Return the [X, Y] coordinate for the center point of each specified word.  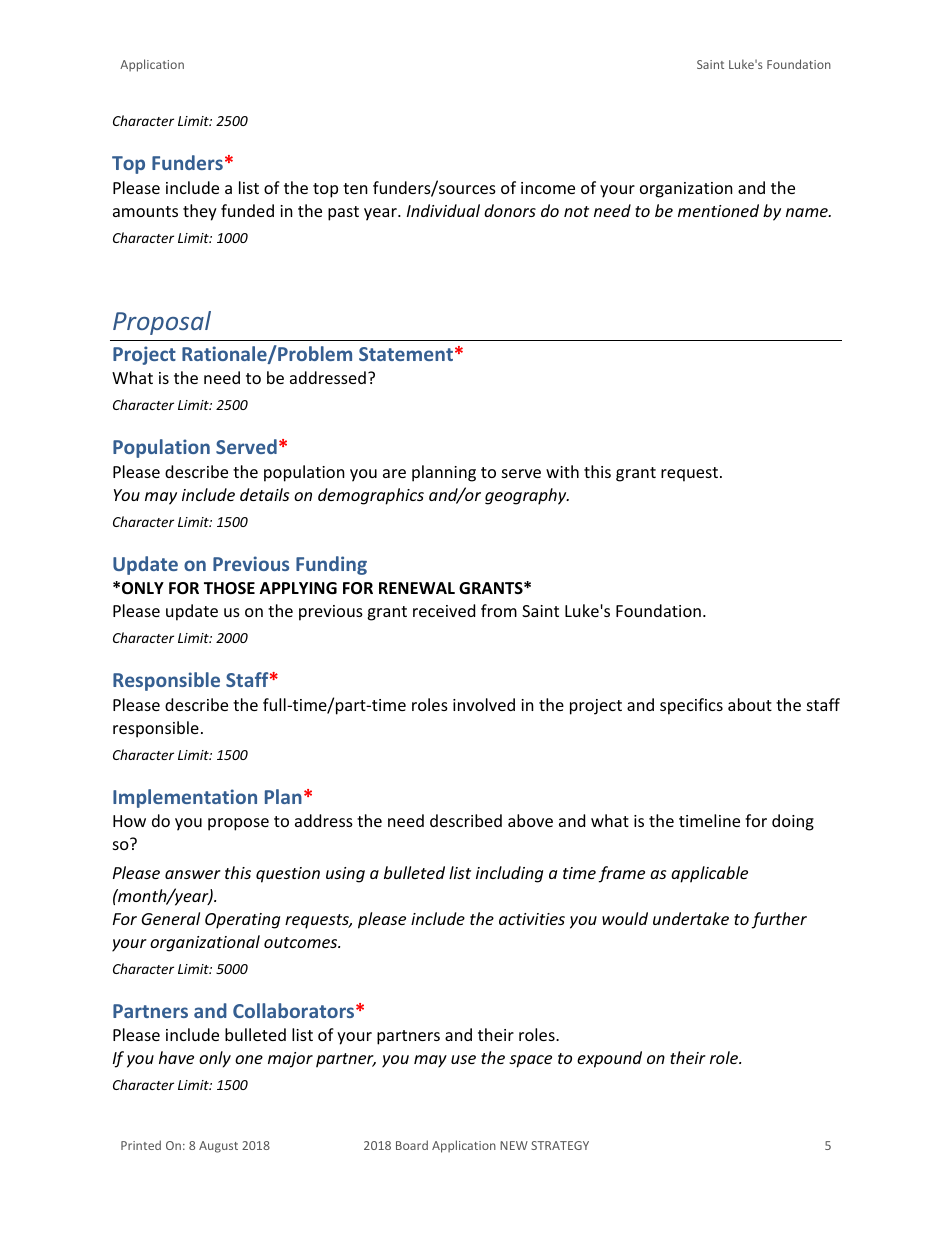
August [218, 1147]
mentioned [718, 210]
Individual [443, 210]
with [562, 471]
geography [527, 496]
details [264, 494]
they [200, 212]
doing [793, 822]
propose [238, 824]
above [530, 820]
